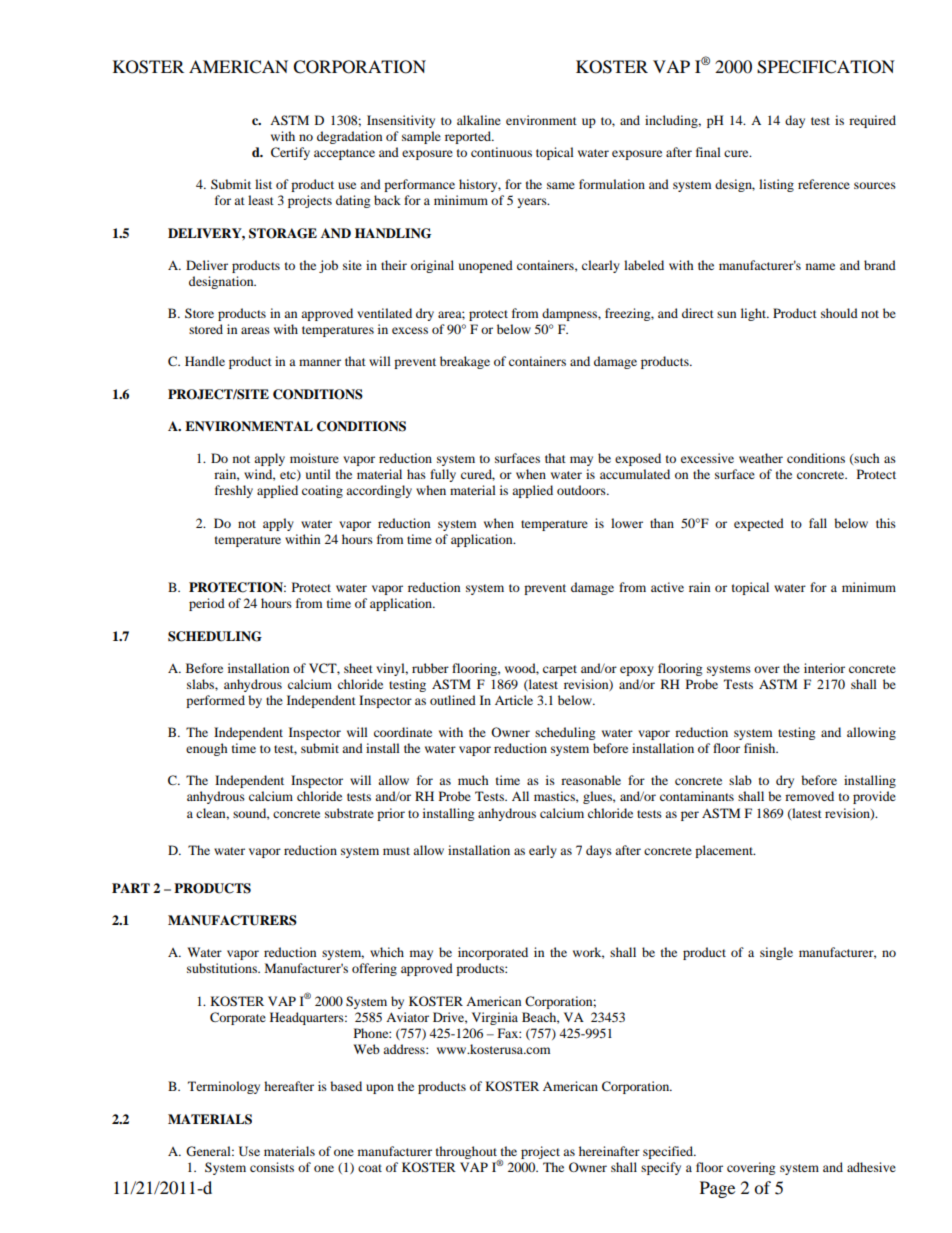  Describe the element at coordinates (467, 1153) in the page. I see `throughout` at that location.
